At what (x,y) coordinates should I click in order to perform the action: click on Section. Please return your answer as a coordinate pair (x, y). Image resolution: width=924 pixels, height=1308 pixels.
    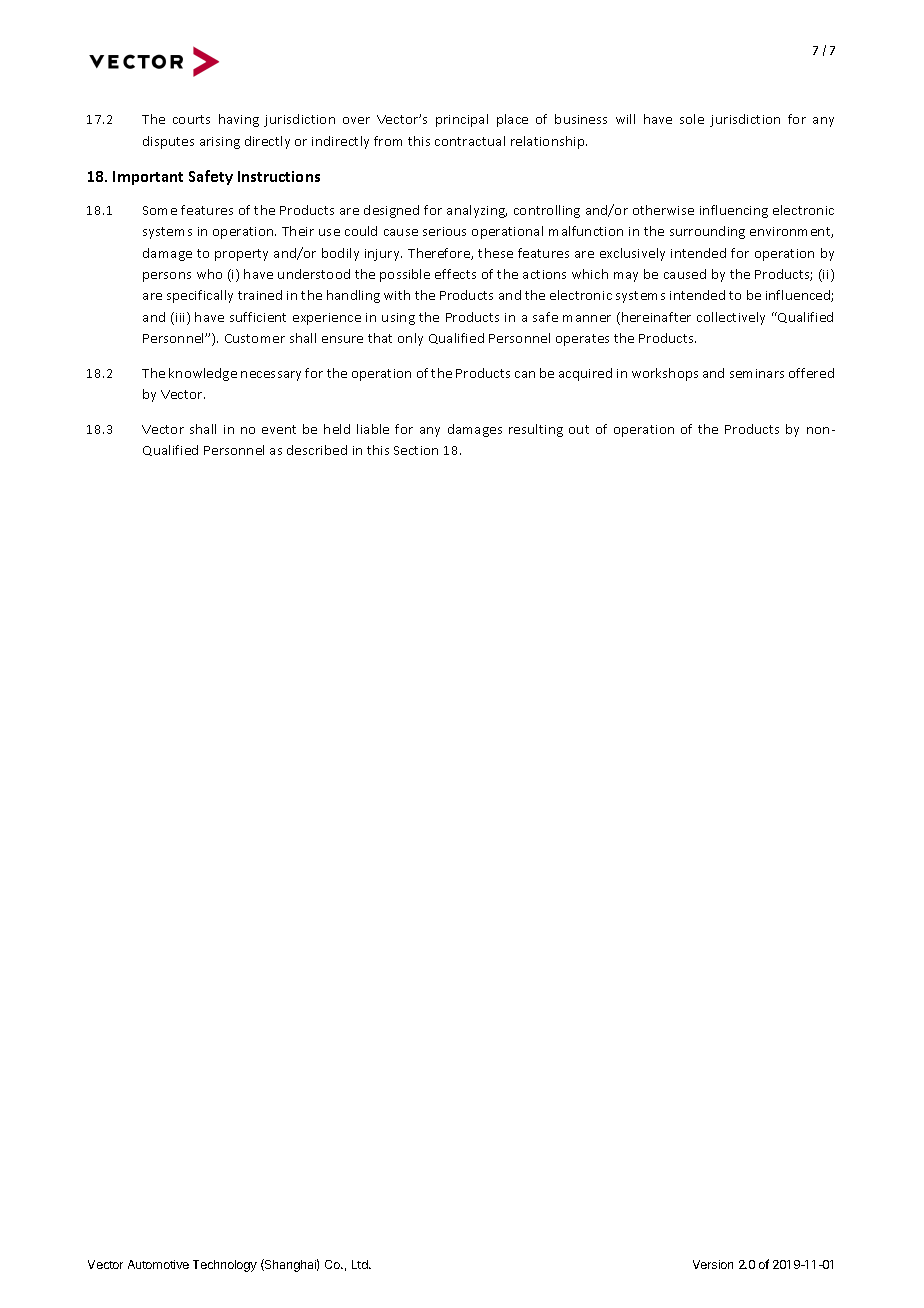
    Looking at the image, I should click on (416, 450).
